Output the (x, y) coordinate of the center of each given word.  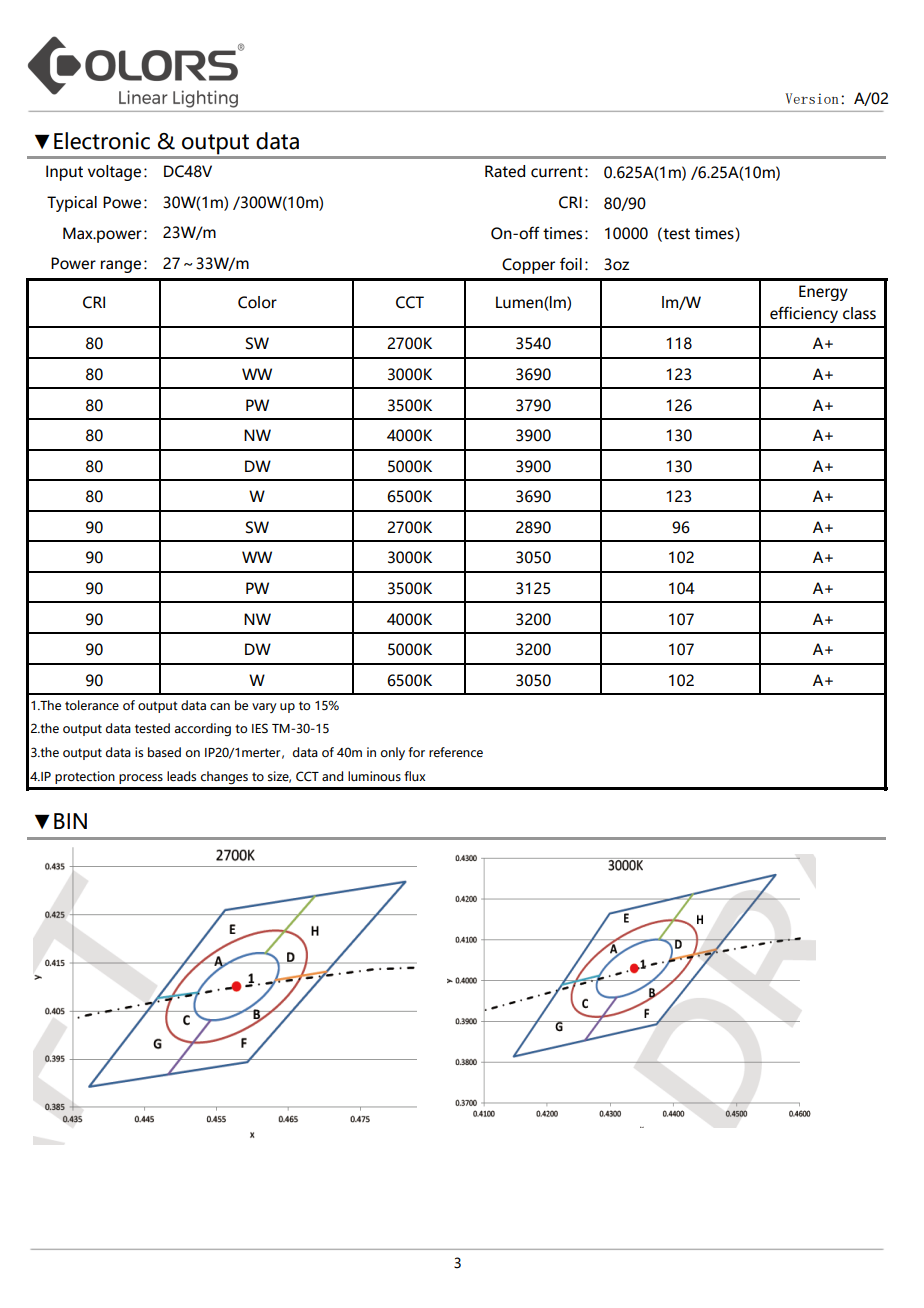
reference (456, 752)
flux (414, 776)
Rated (505, 171)
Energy (823, 293)
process (141, 779)
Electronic (102, 141)
